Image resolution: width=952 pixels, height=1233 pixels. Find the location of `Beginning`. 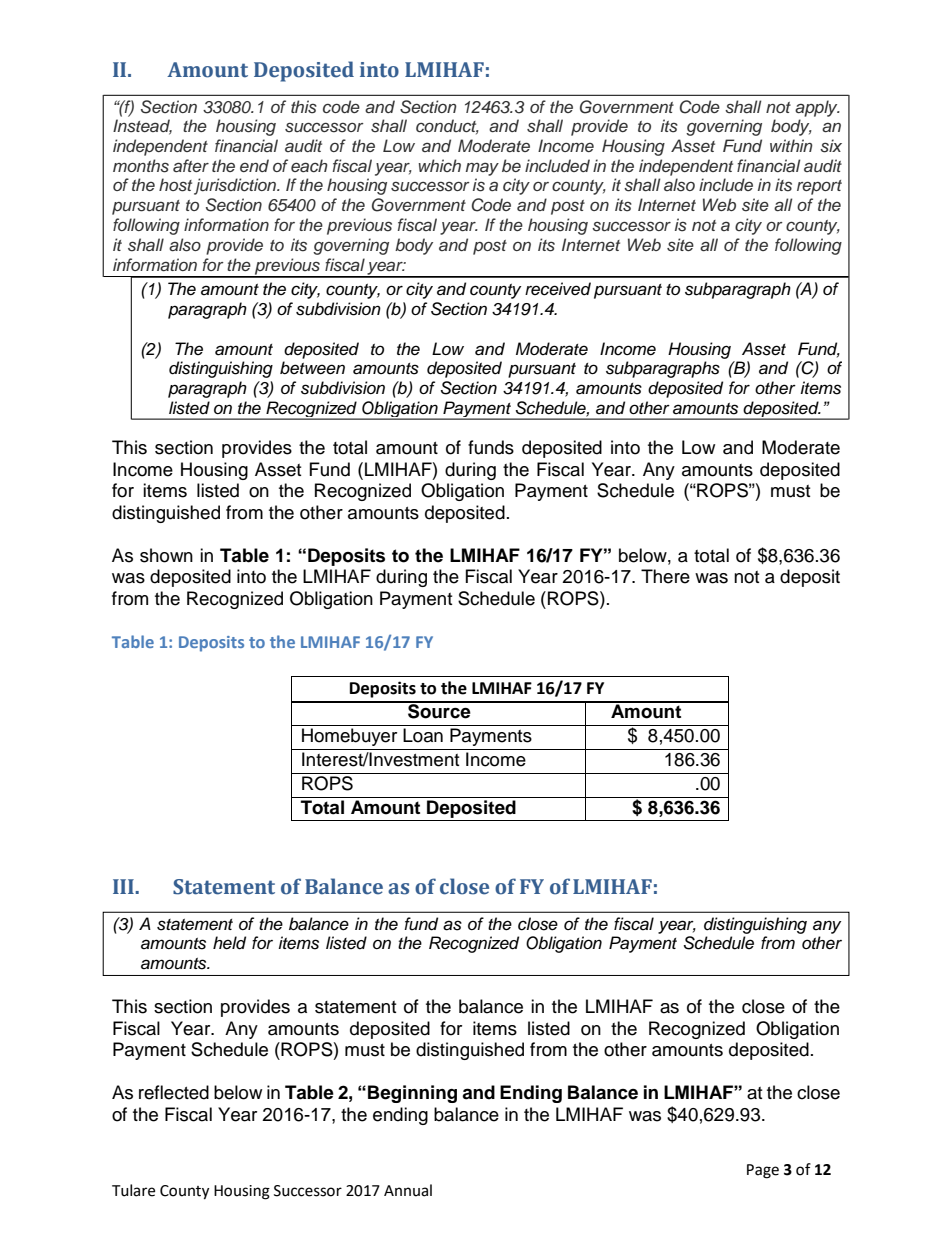

Beginning is located at coordinates (412, 1094).
